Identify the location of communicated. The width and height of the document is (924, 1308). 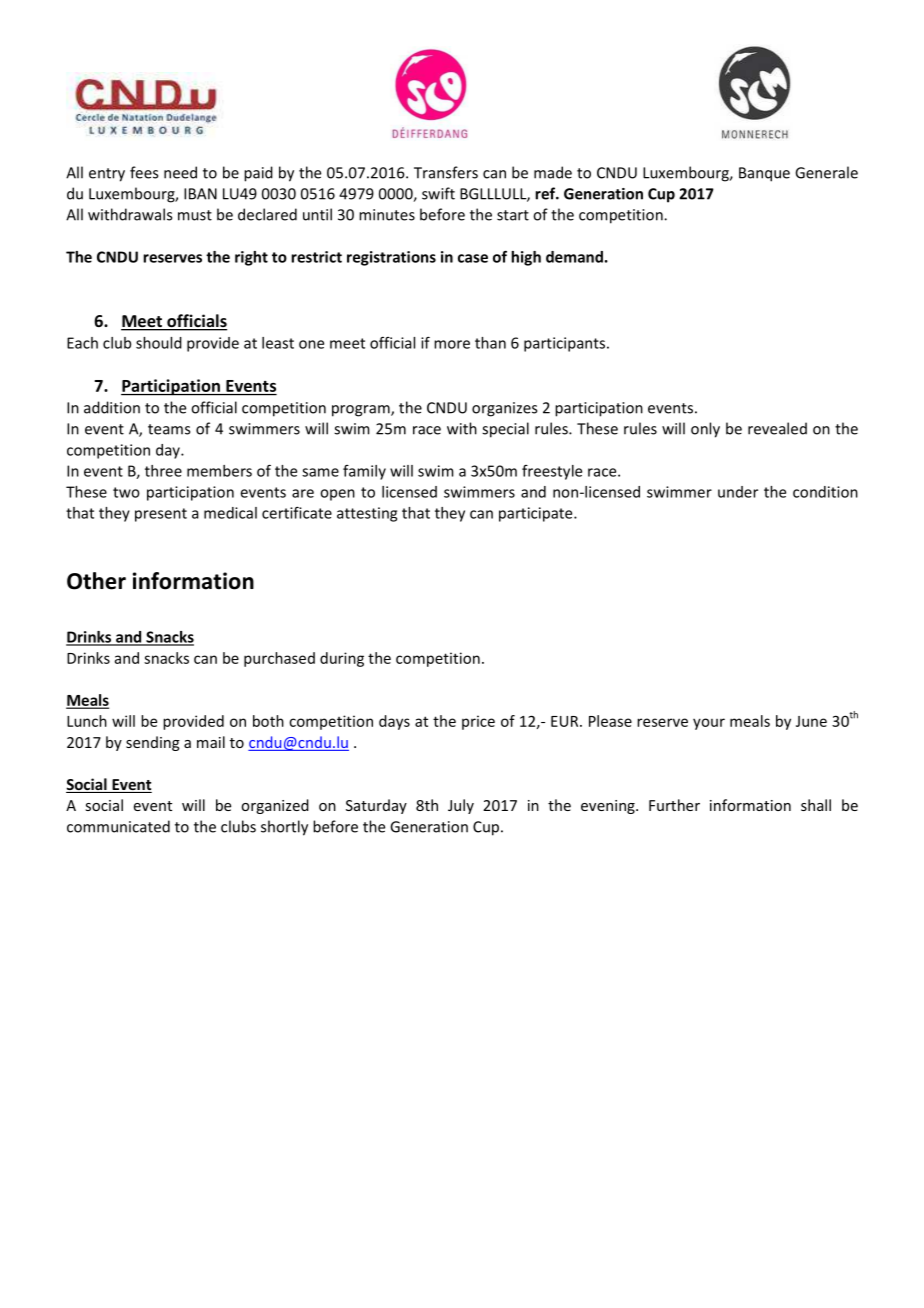
(118, 826).
